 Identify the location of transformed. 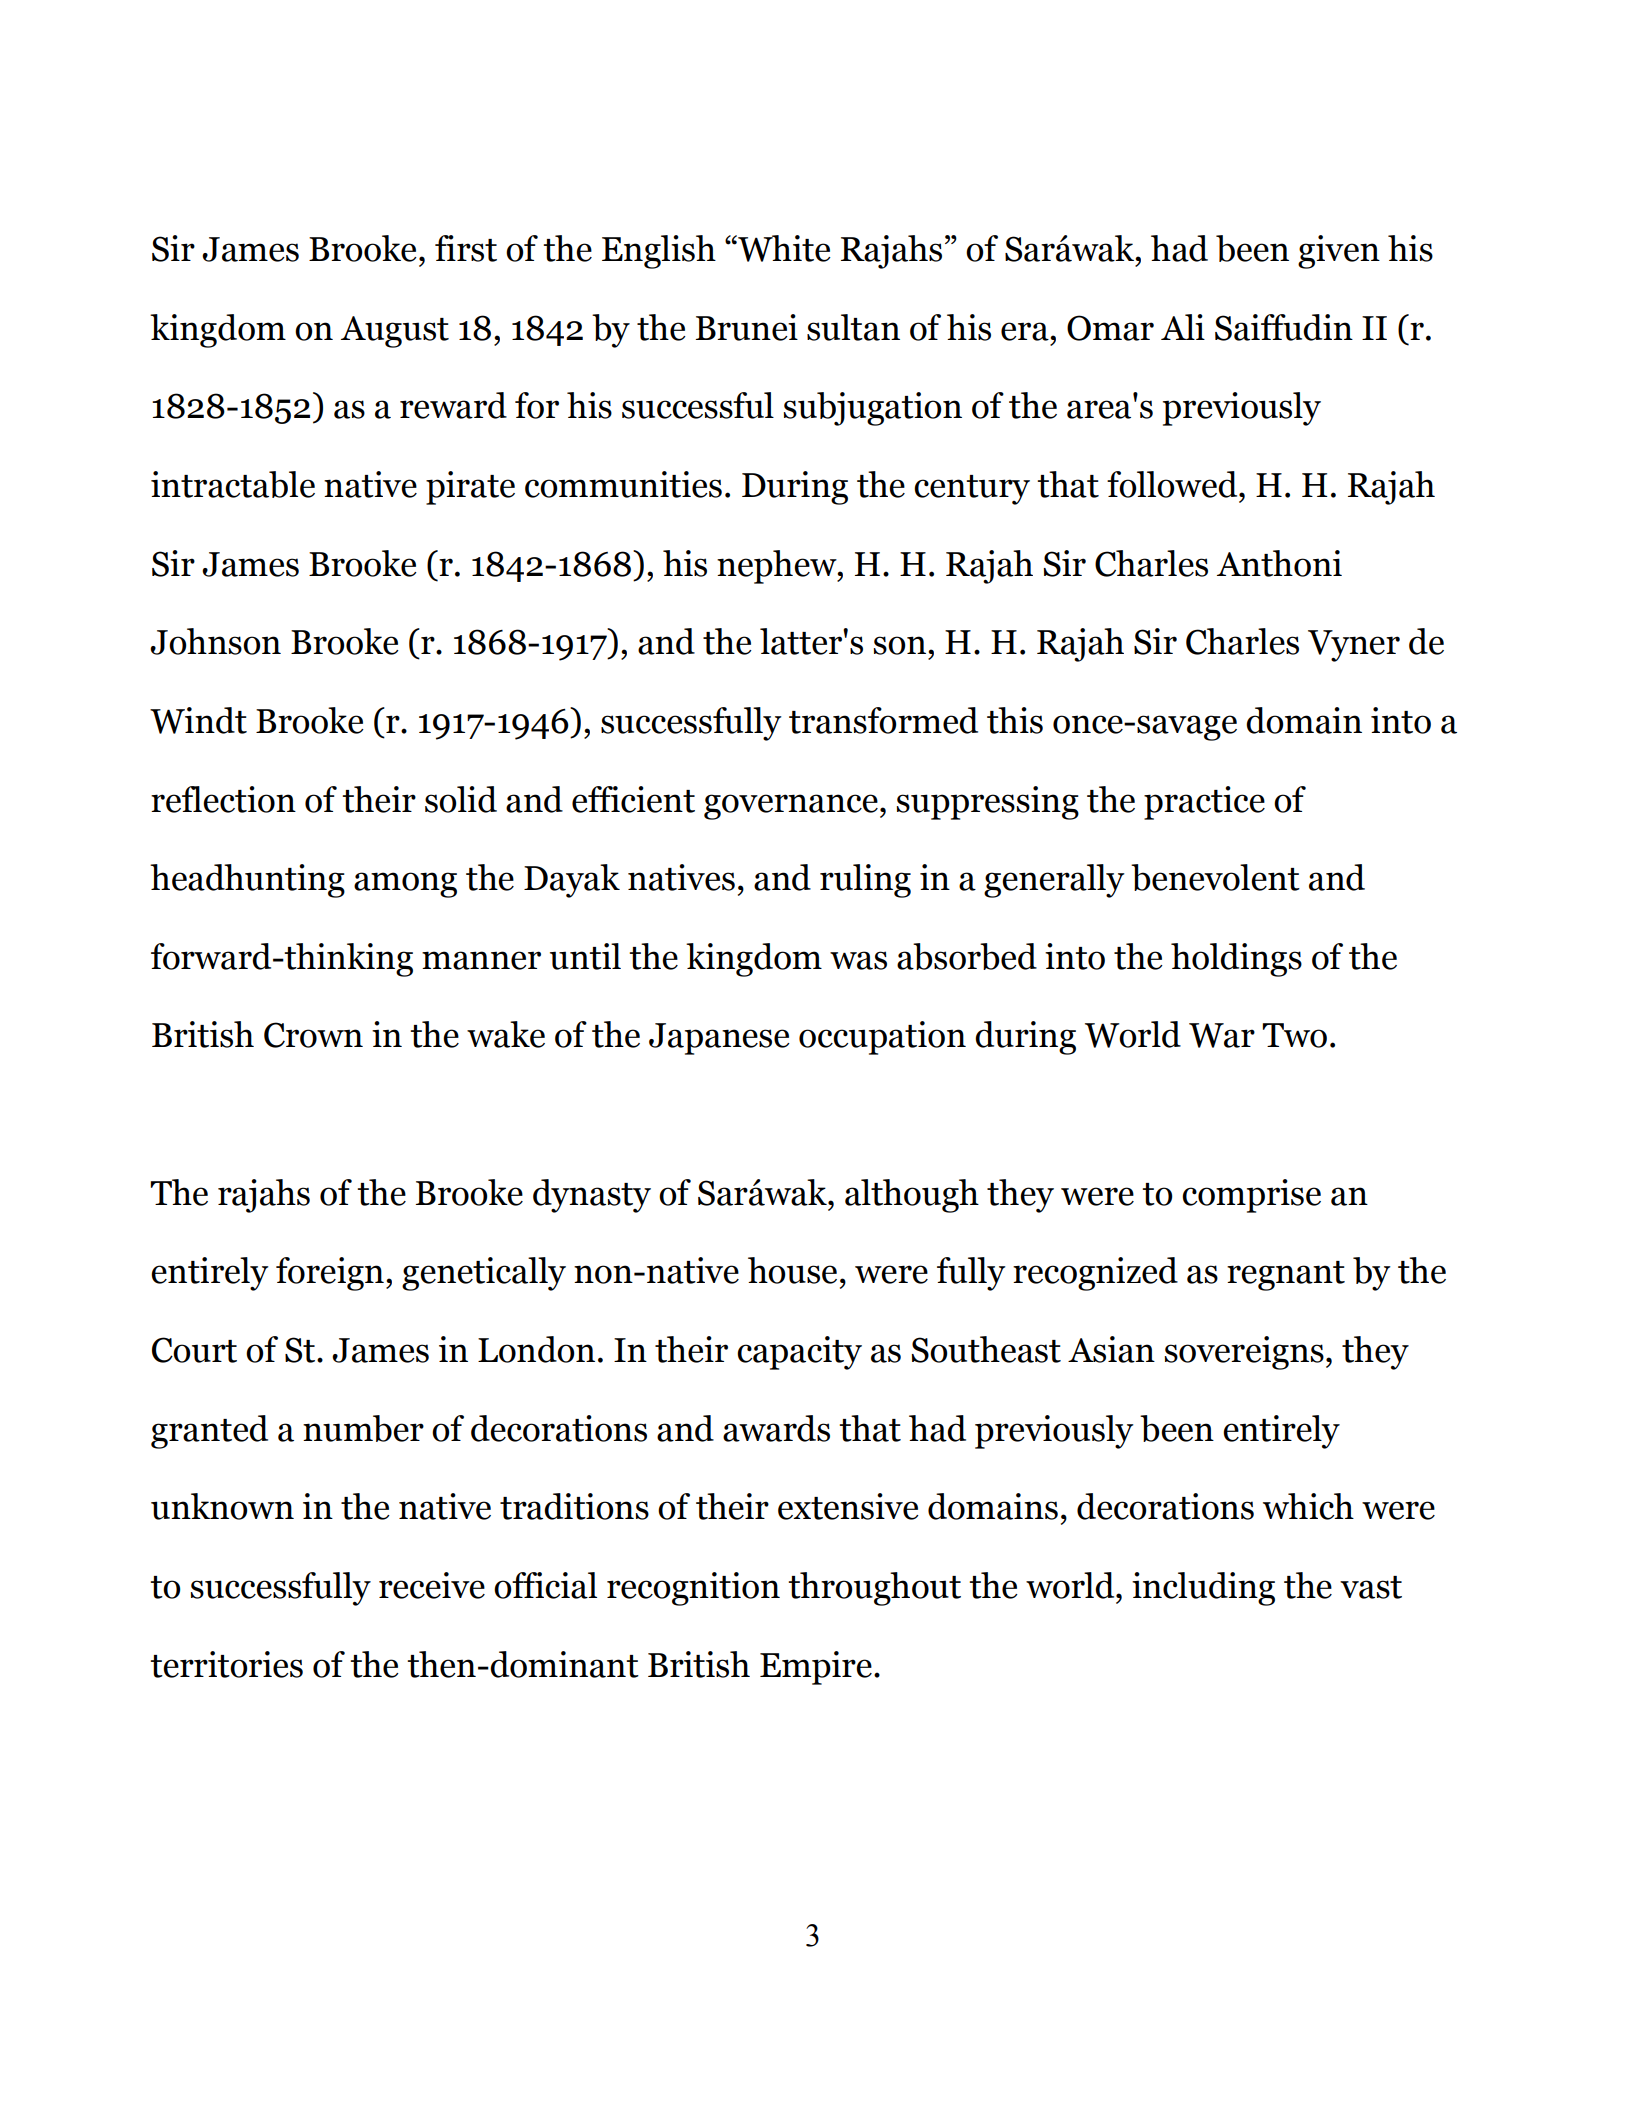
(883, 720).
